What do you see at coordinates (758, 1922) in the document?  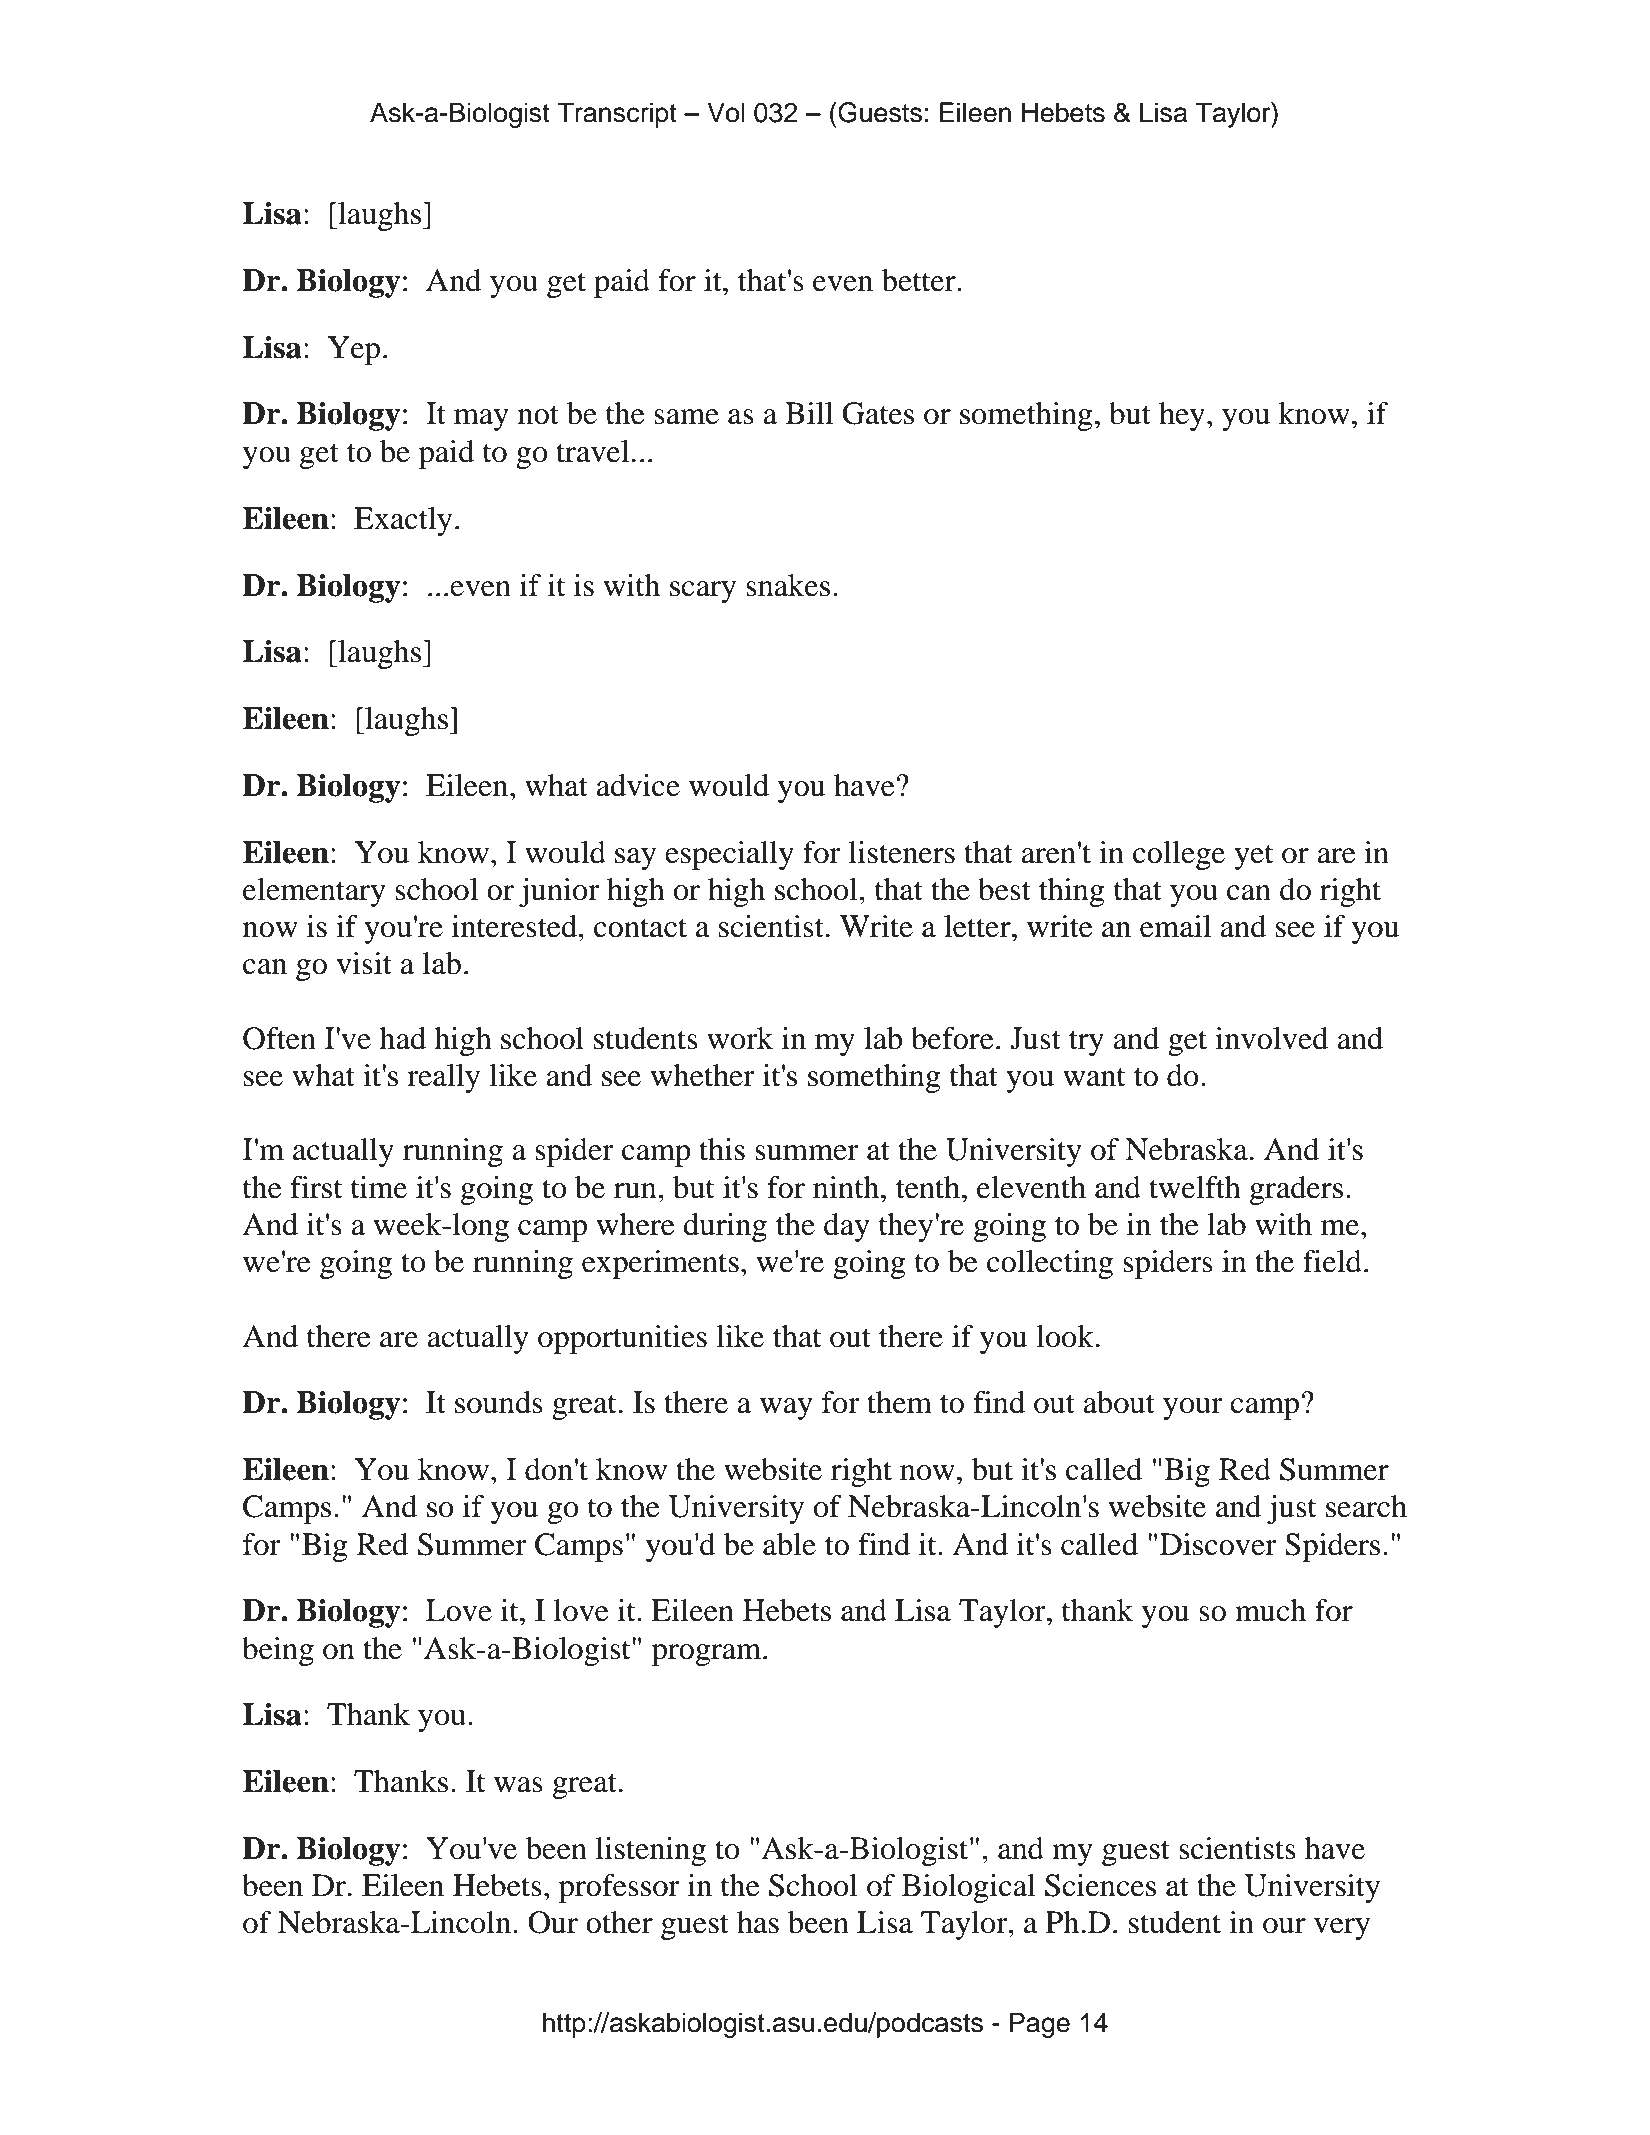 I see `has` at bounding box center [758, 1922].
